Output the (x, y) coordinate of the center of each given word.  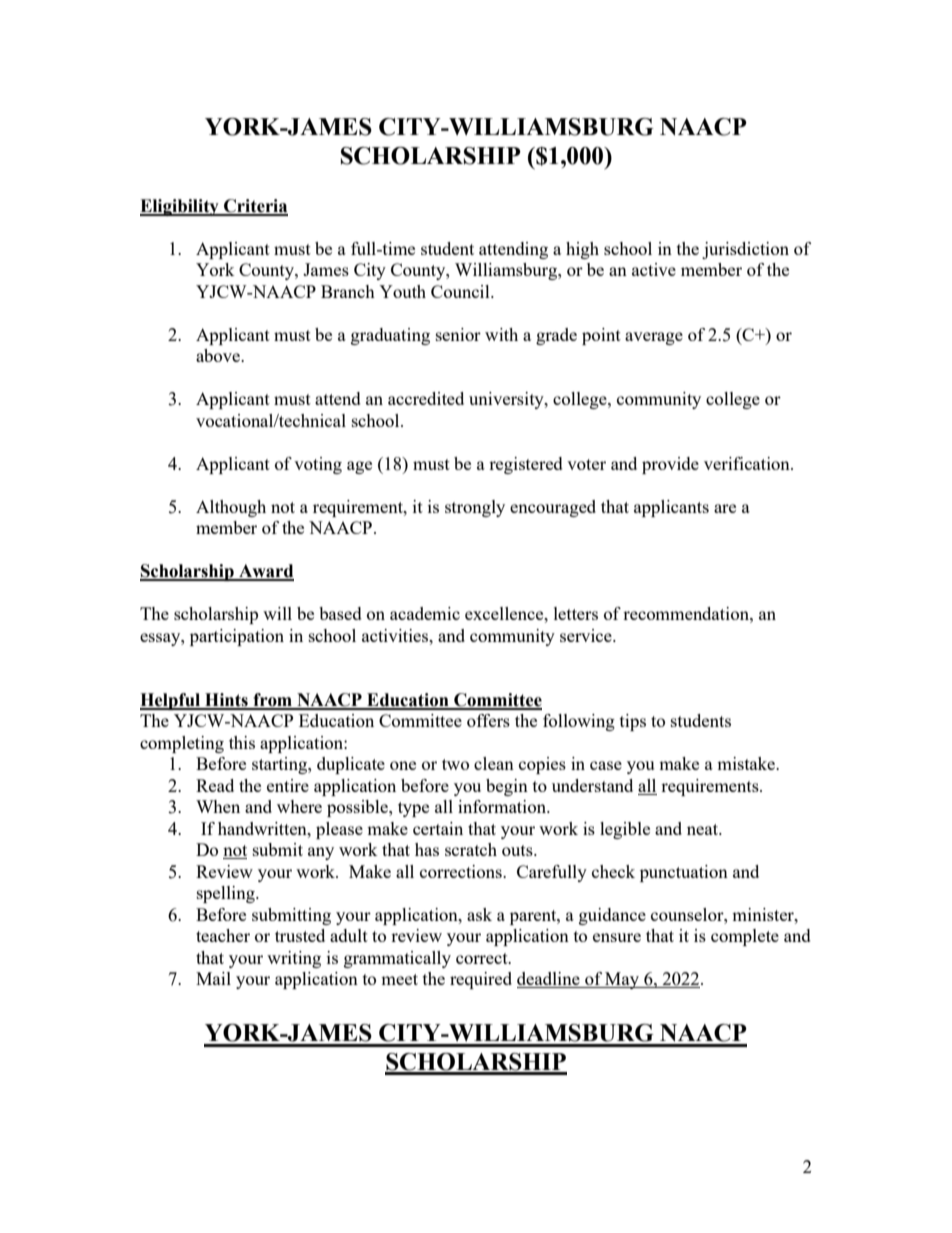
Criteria (255, 207)
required (481, 980)
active (654, 269)
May (622, 980)
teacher (223, 935)
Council (461, 291)
